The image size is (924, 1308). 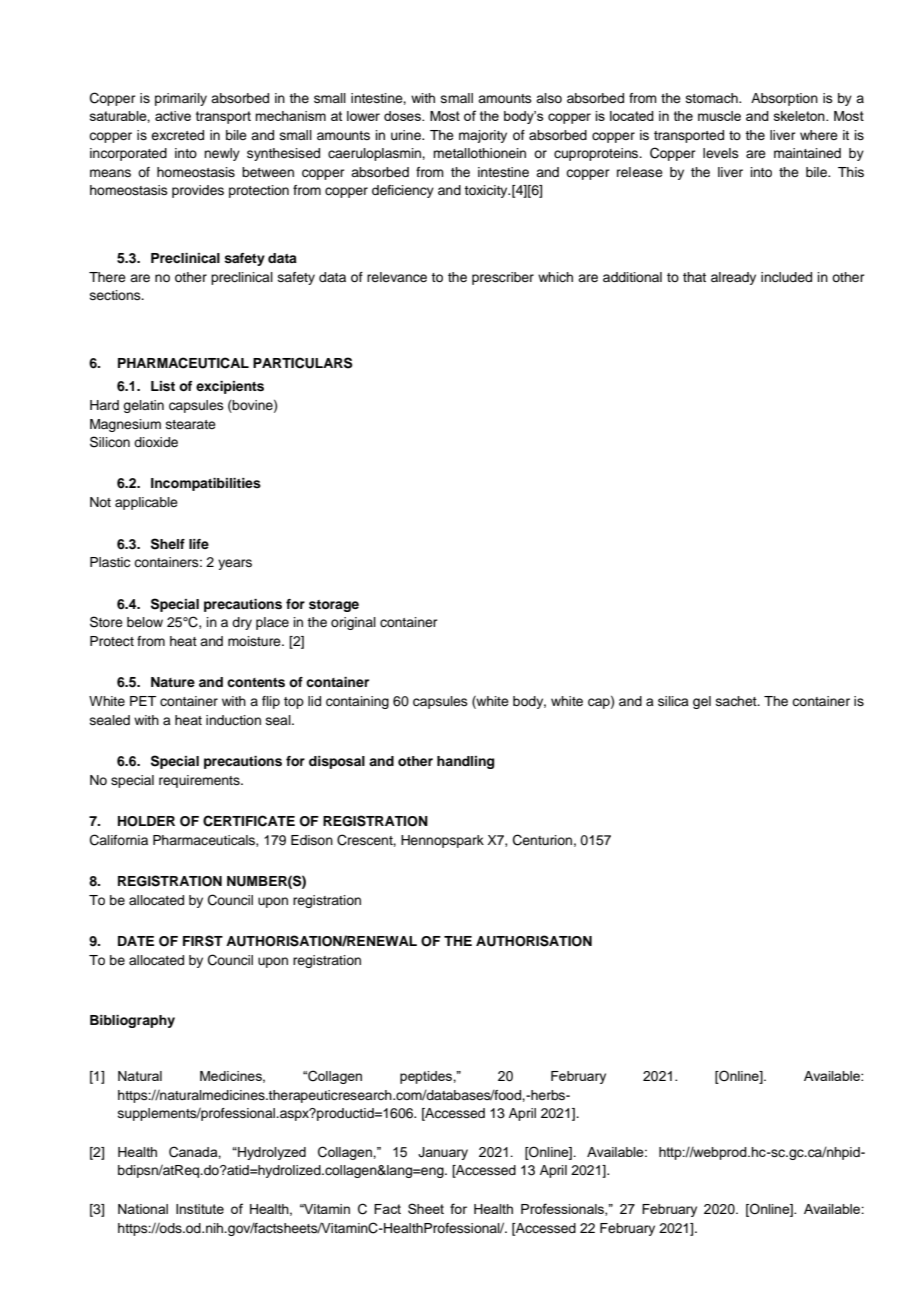 What do you see at coordinates (483, 136) in the image?
I see `majority` at bounding box center [483, 136].
